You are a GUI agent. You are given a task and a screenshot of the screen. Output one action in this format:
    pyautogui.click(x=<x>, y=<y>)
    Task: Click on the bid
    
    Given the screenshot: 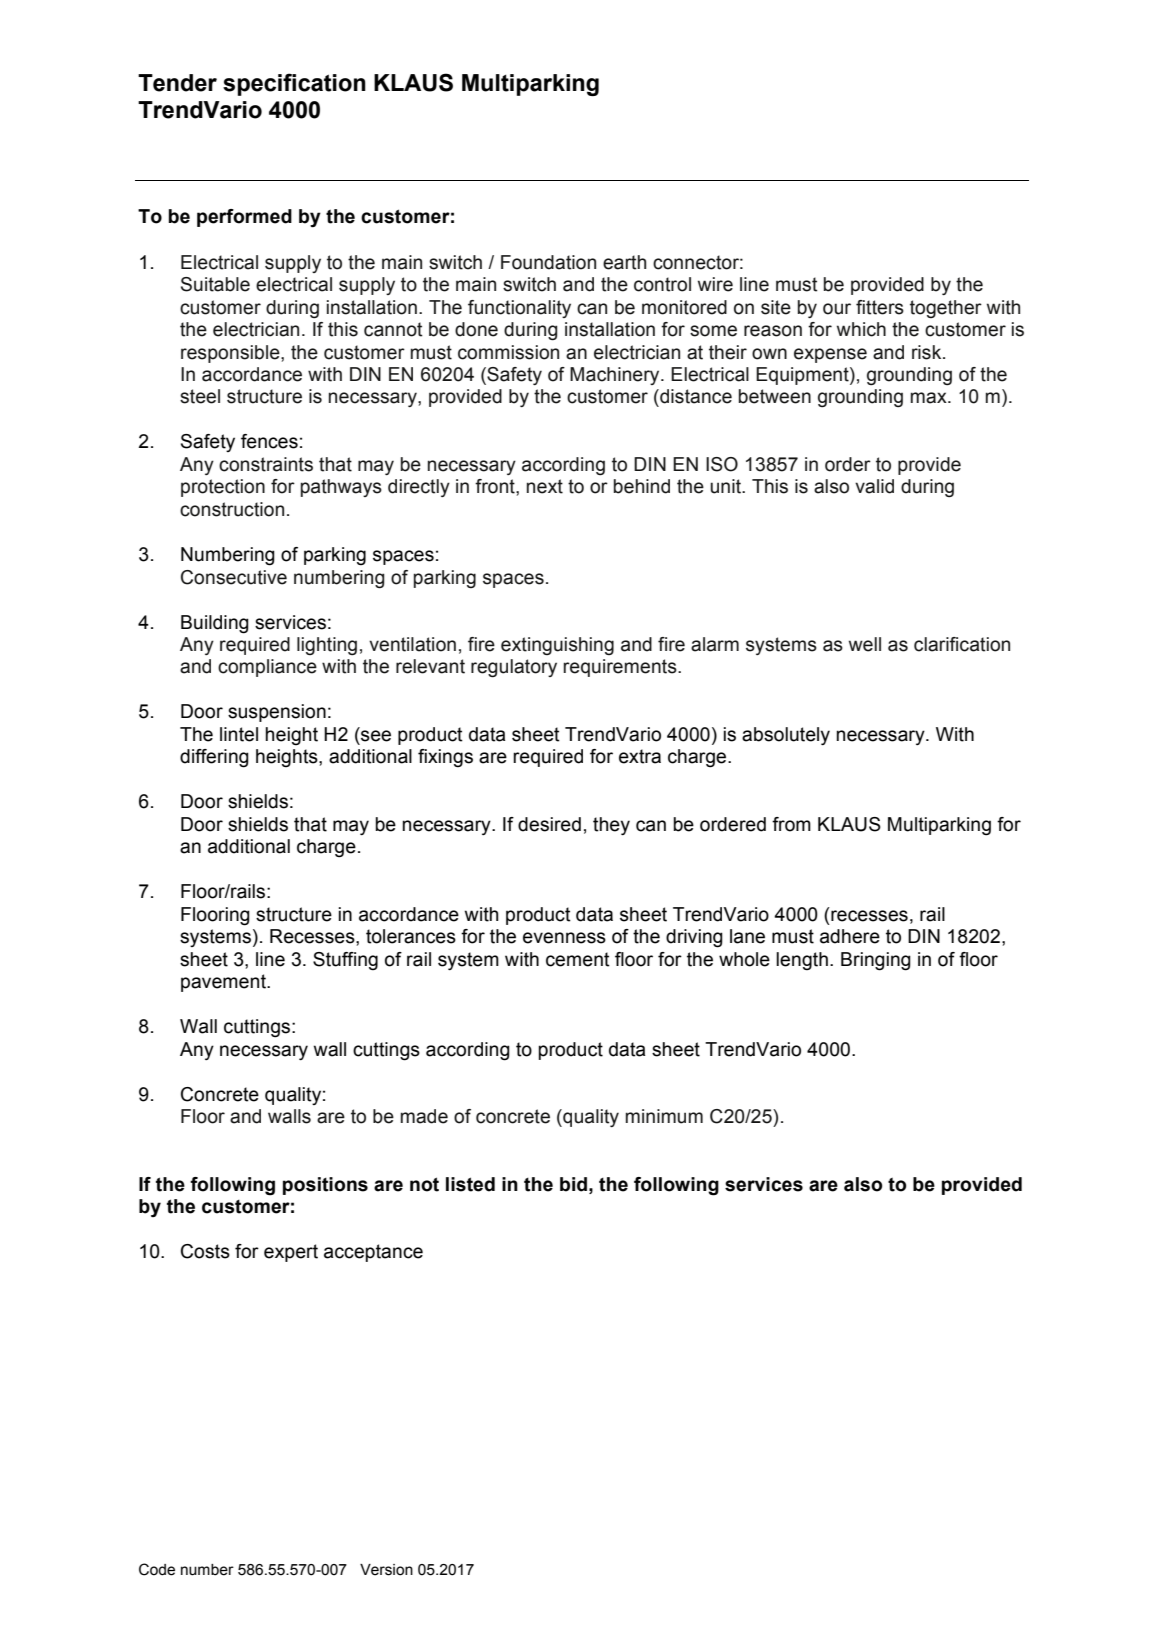 What is the action you would take?
    pyautogui.click(x=573, y=1184)
